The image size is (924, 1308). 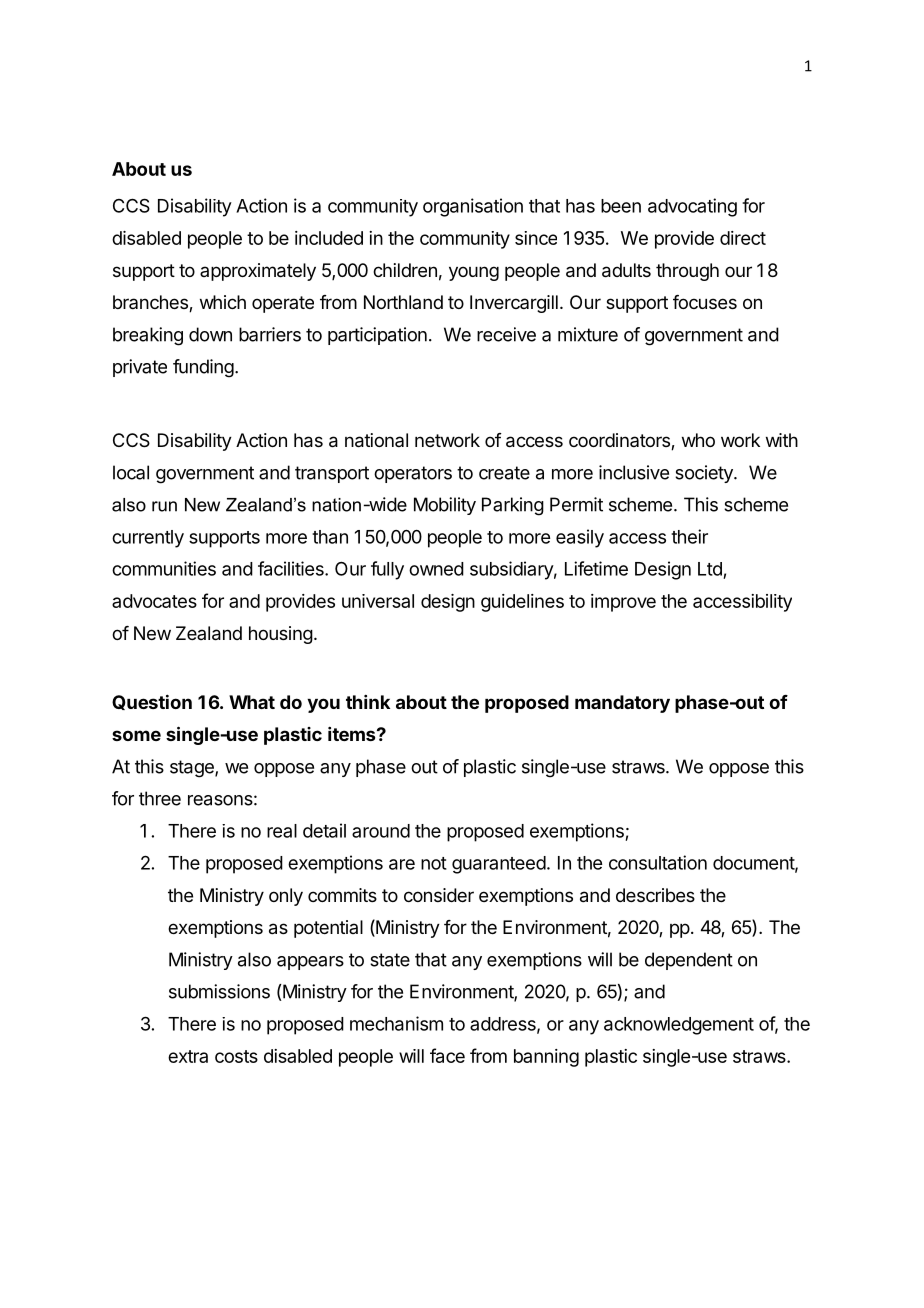 I want to click on organisation, so click(x=473, y=207).
